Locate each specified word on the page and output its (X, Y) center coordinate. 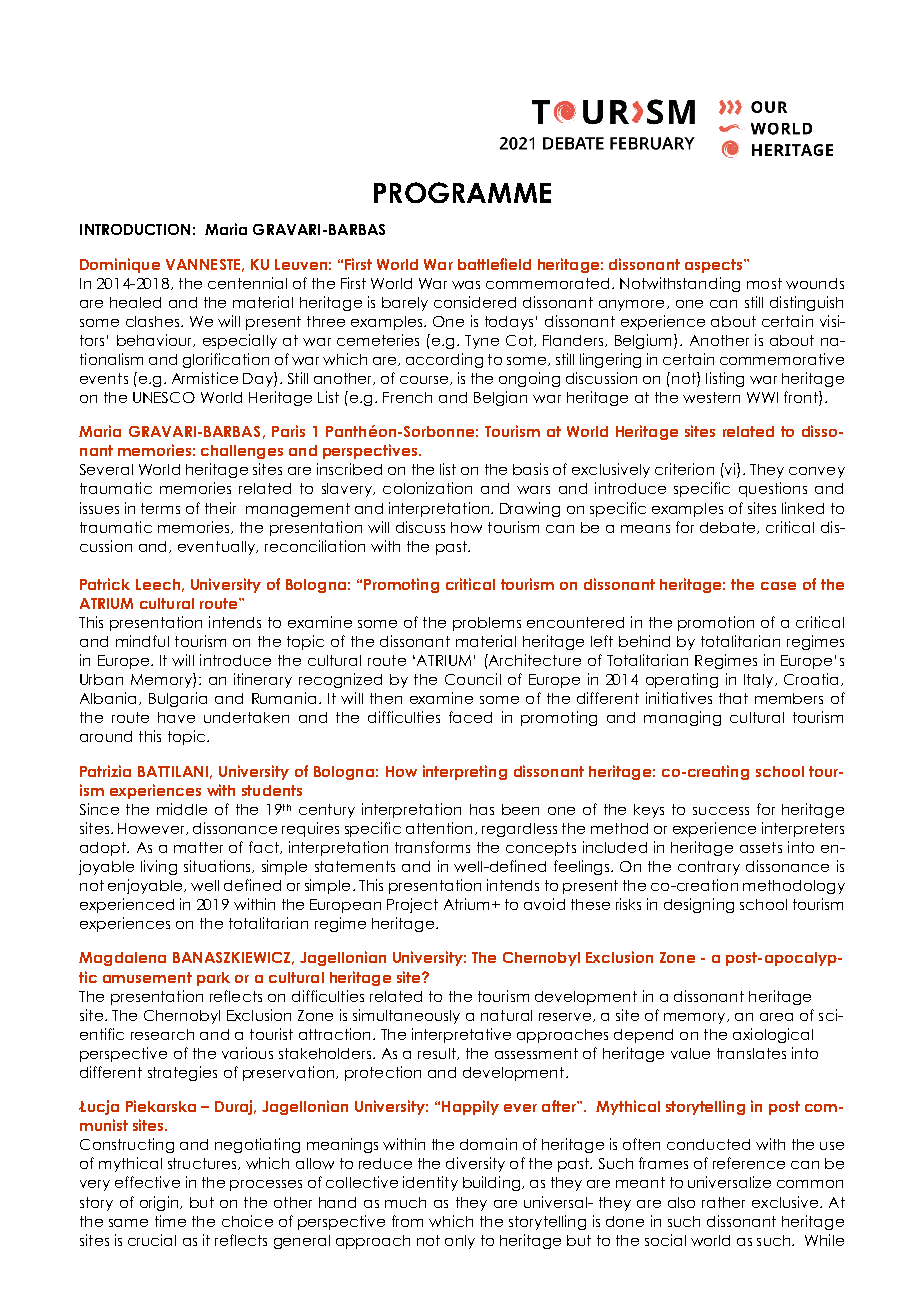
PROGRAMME (462, 192)
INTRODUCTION (135, 229)
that (733, 698)
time (170, 1221)
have (176, 717)
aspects (715, 266)
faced (470, 717)
